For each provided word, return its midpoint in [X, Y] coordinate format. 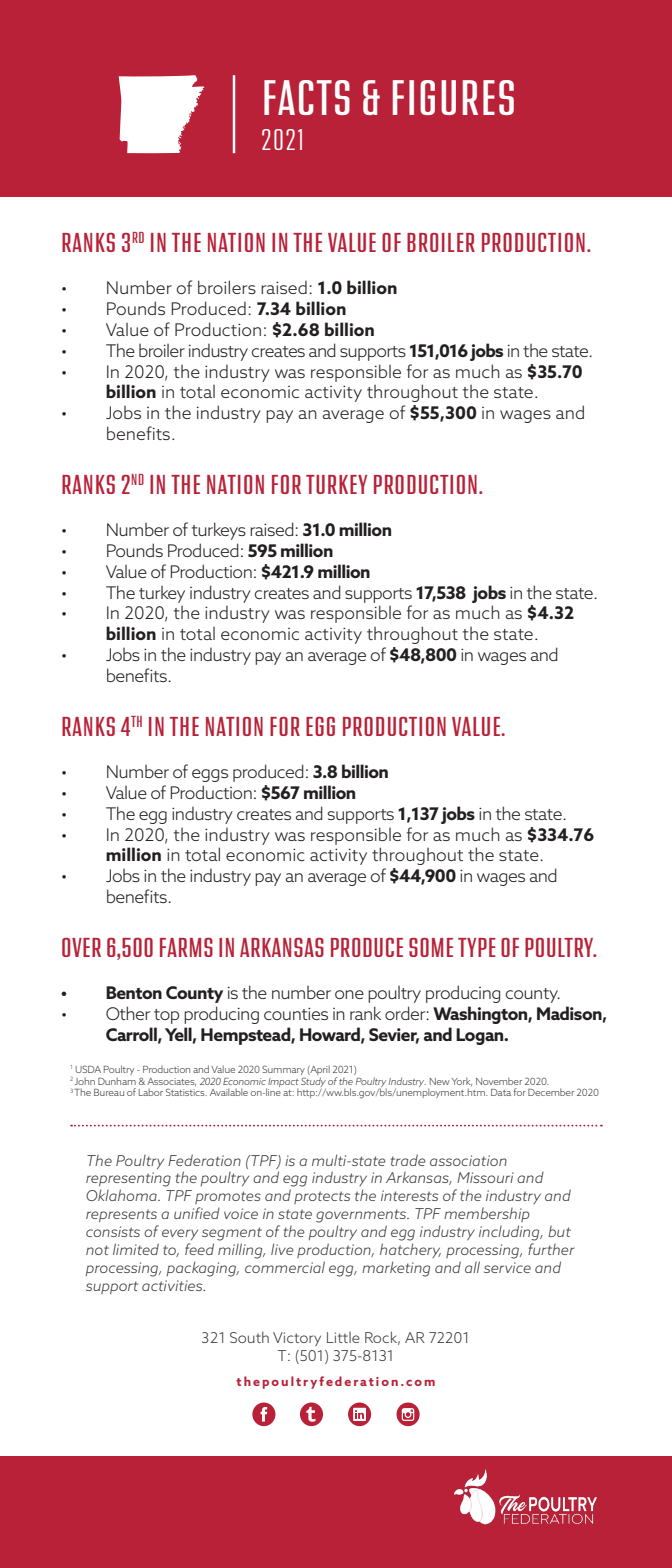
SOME [431, 947]
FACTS [307, 97]
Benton [134, 992]
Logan [481, 1036]
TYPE [477, 947]
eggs [210, 775]
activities [173, 1285]
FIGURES [453, 97]
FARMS [186, 947]
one [349, 994]
